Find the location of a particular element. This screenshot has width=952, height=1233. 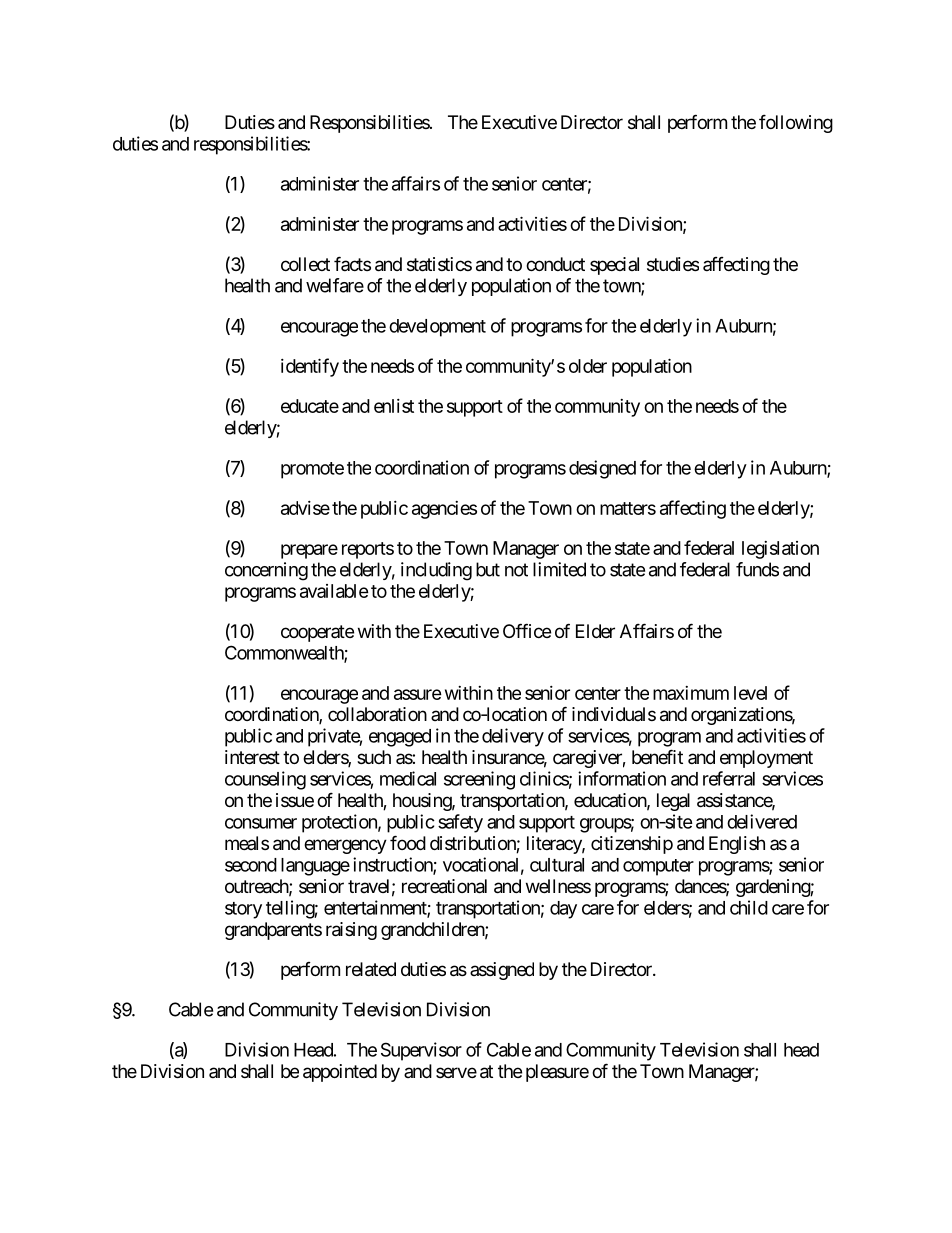

collect is located at coordinates (305, 264).
